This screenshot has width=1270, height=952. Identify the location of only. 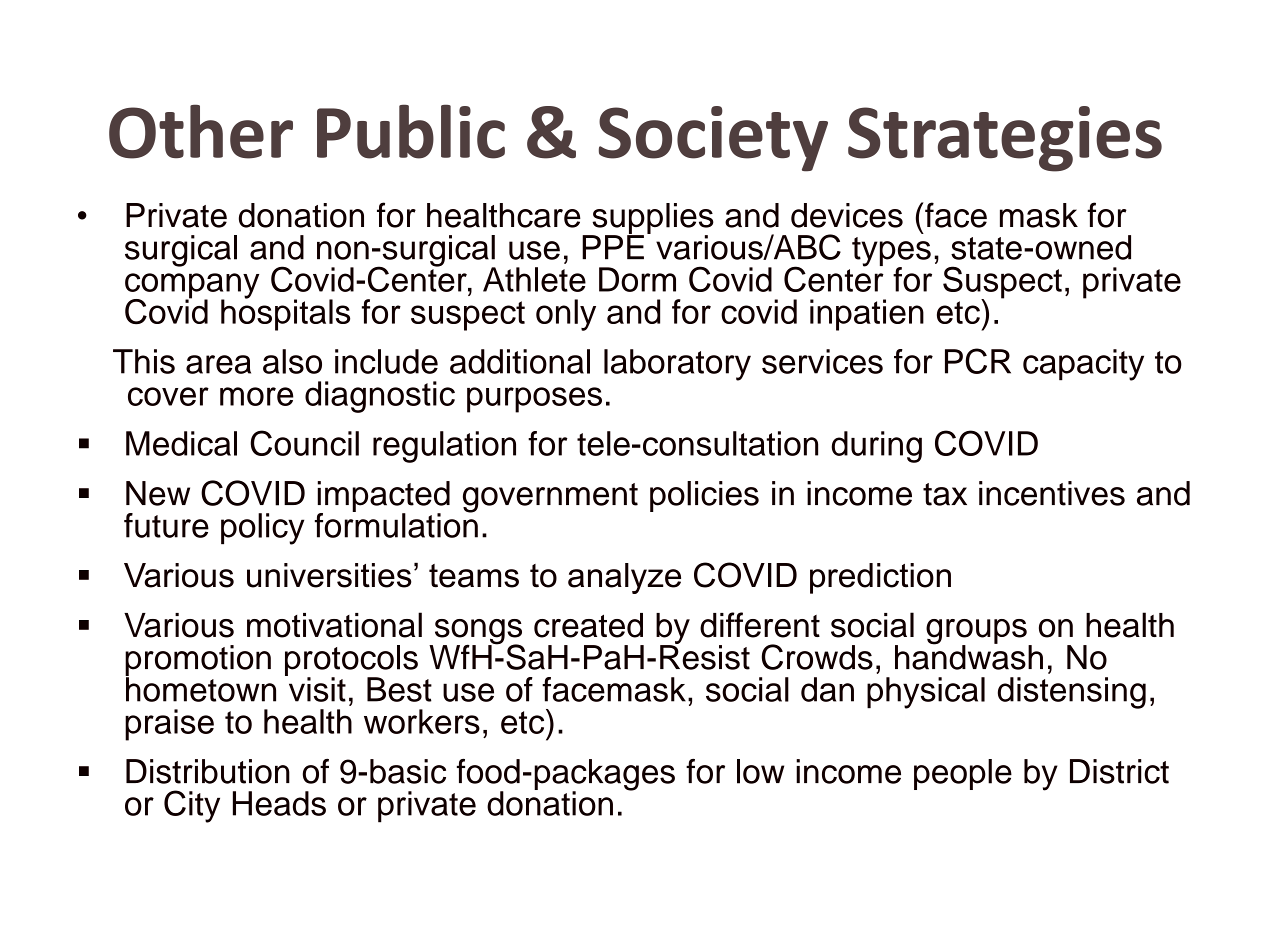
(566, 315).
